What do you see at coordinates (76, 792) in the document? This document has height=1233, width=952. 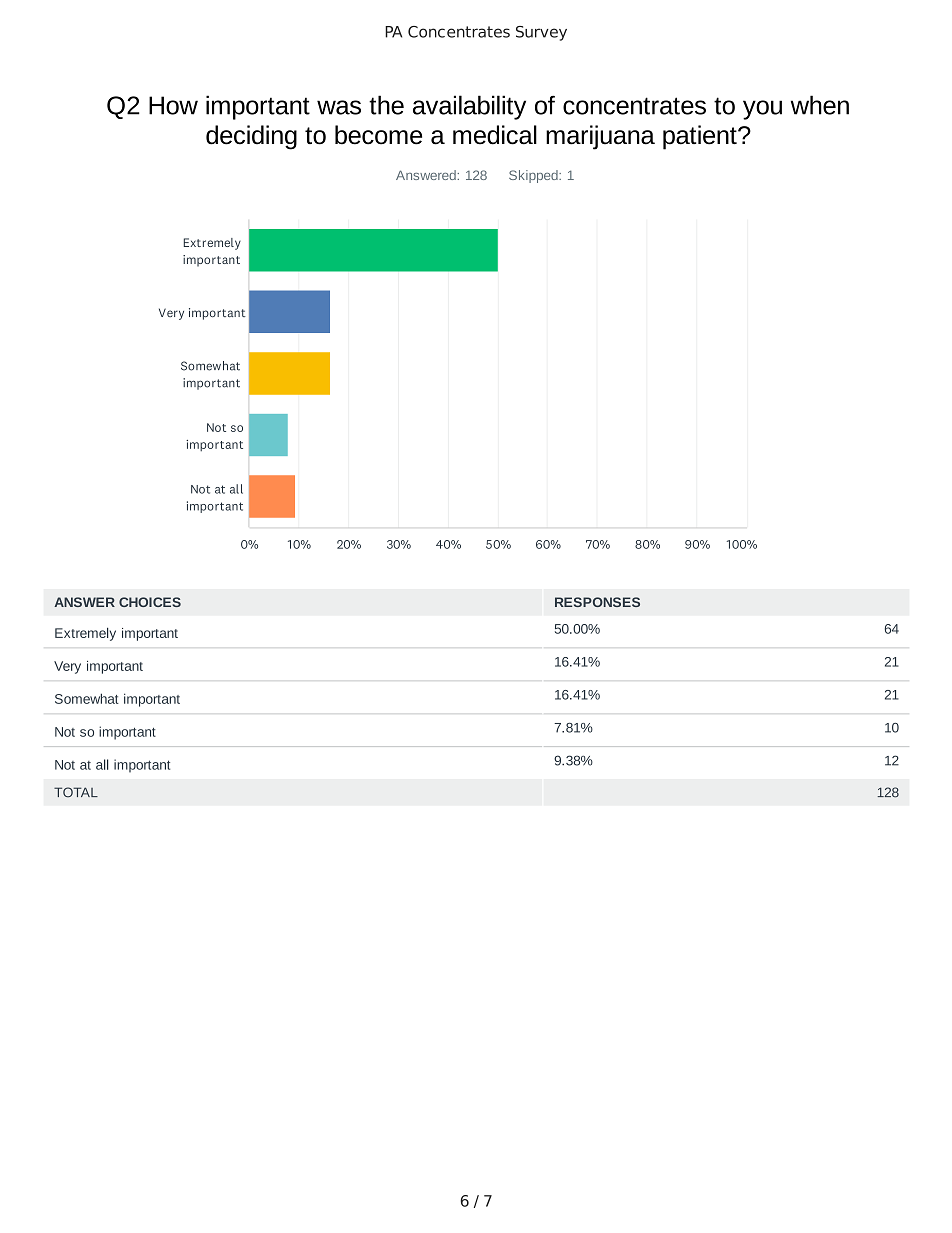 I see `TOTAL` at bounding box center [76, 792].
